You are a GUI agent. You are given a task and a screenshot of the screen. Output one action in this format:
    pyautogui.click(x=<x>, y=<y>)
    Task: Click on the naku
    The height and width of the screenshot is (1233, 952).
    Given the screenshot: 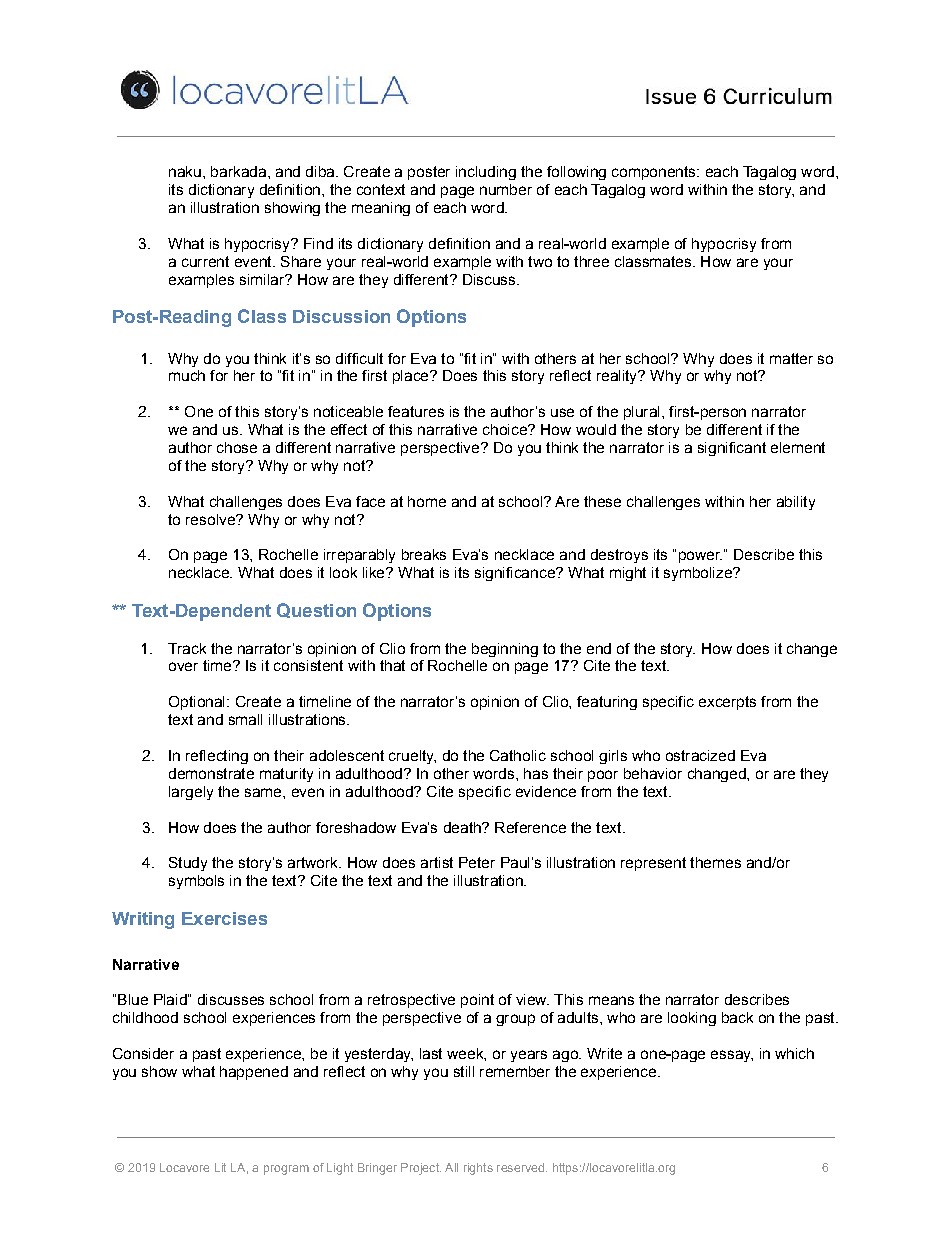 What is the action you would take?
    pyautogui.click(x=185, y=171)
